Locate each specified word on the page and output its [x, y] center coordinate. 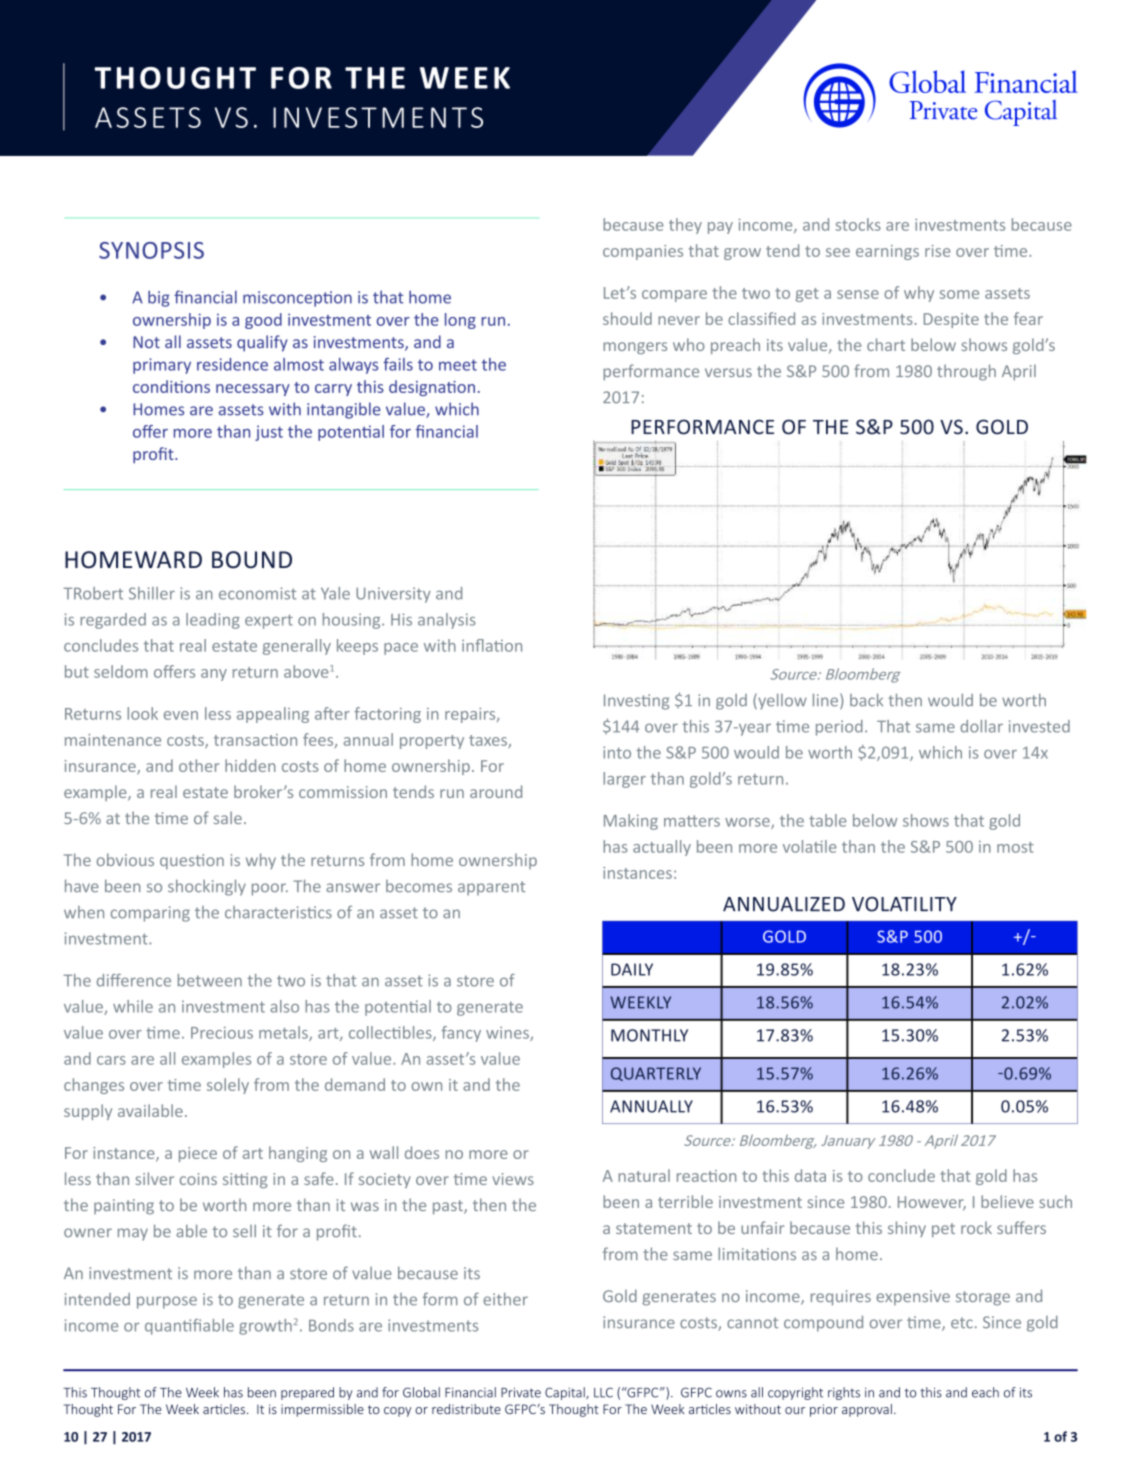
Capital [566, 1393]
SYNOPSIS [151, 250]
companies [643, 252]
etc [962, 1323]
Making [631, 822]
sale [228, 817]
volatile [810, 846]
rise [937, 251]
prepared [307, 1393]
